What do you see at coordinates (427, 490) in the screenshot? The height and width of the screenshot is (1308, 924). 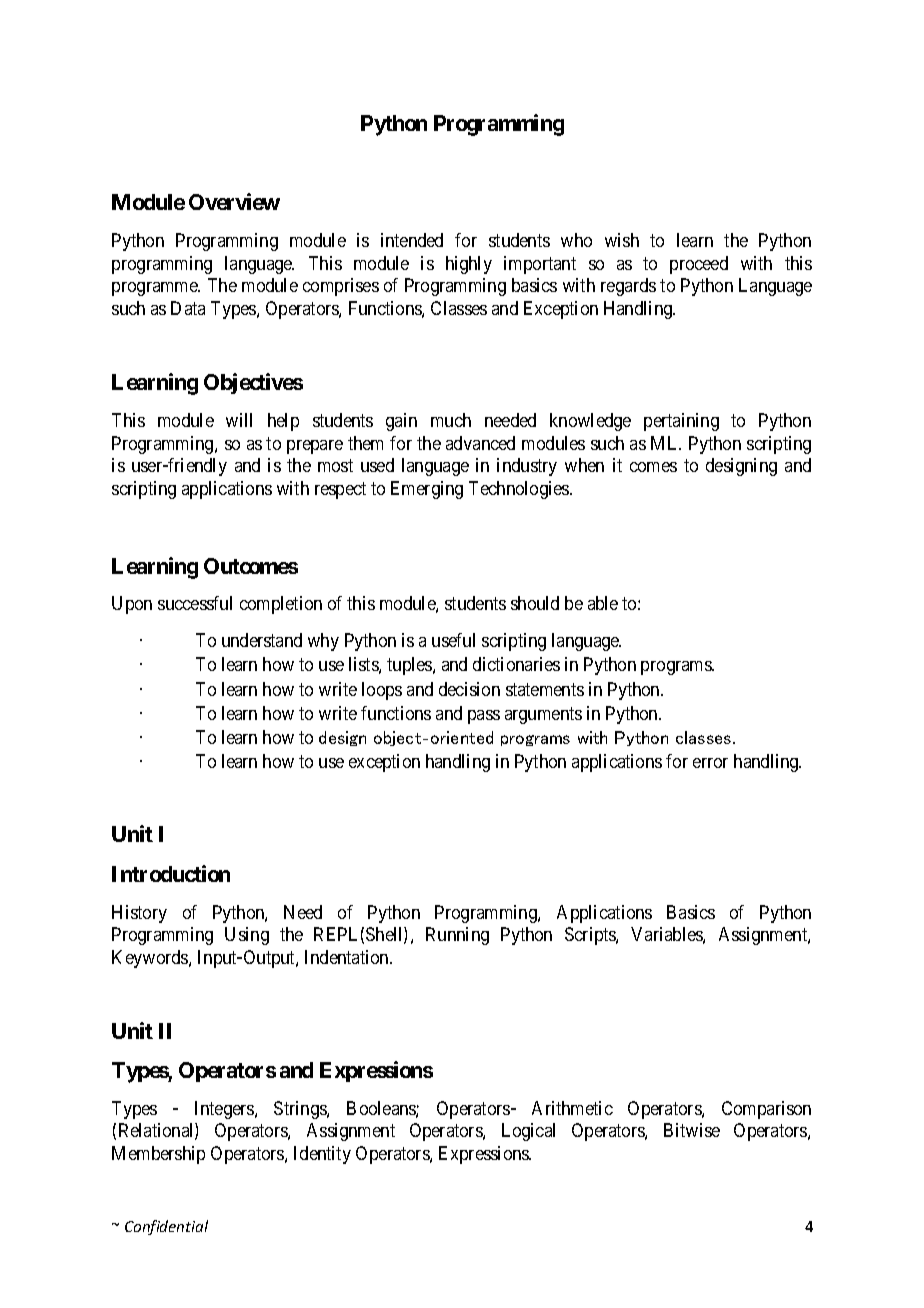 I see `Emerging` at bounding box center [427, 490].
